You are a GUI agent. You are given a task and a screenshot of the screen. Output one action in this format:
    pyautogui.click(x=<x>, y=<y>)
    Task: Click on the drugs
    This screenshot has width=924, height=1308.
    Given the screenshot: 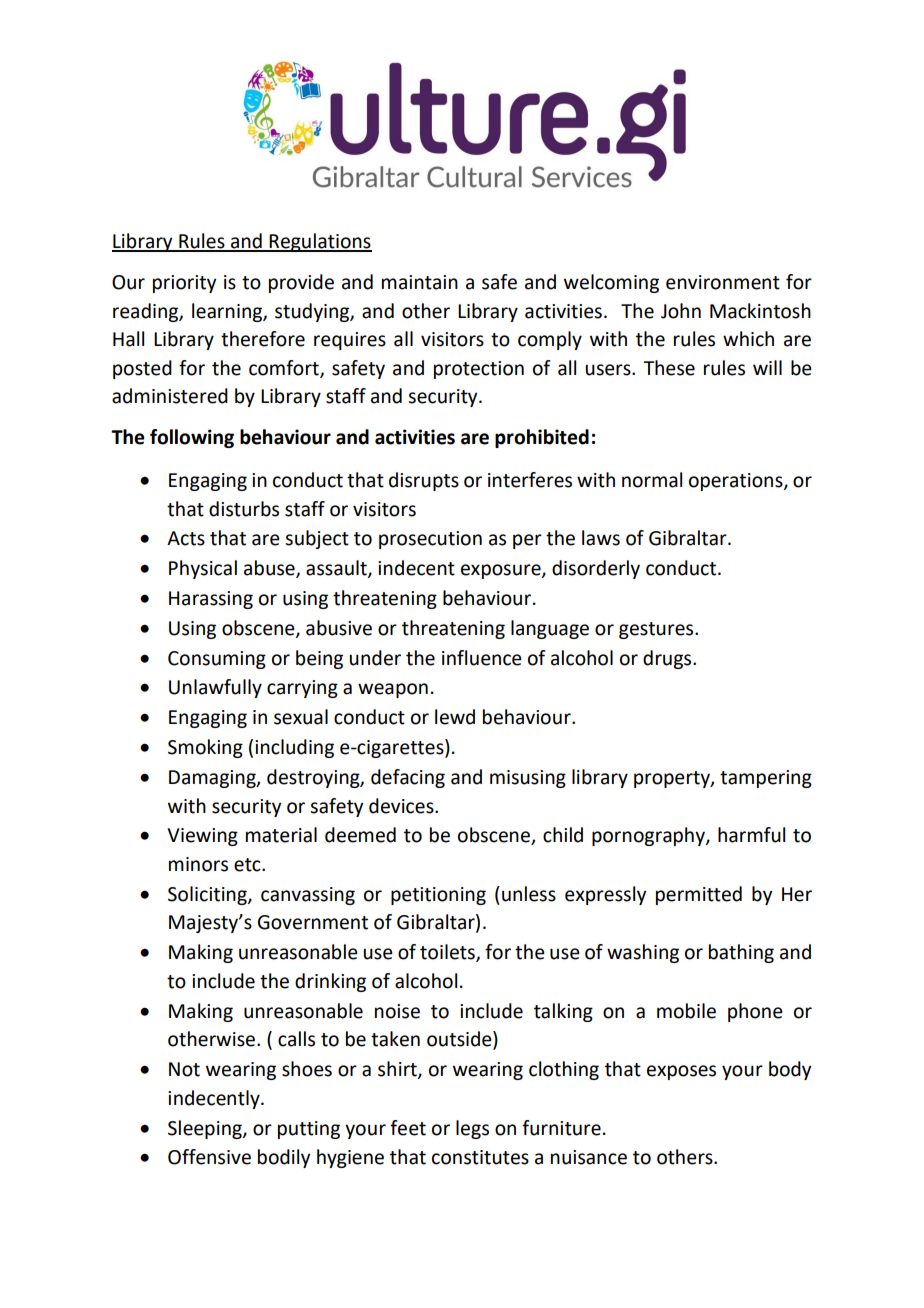 What is the action you would take?
    pyautogui.click(x=668, y=659)
